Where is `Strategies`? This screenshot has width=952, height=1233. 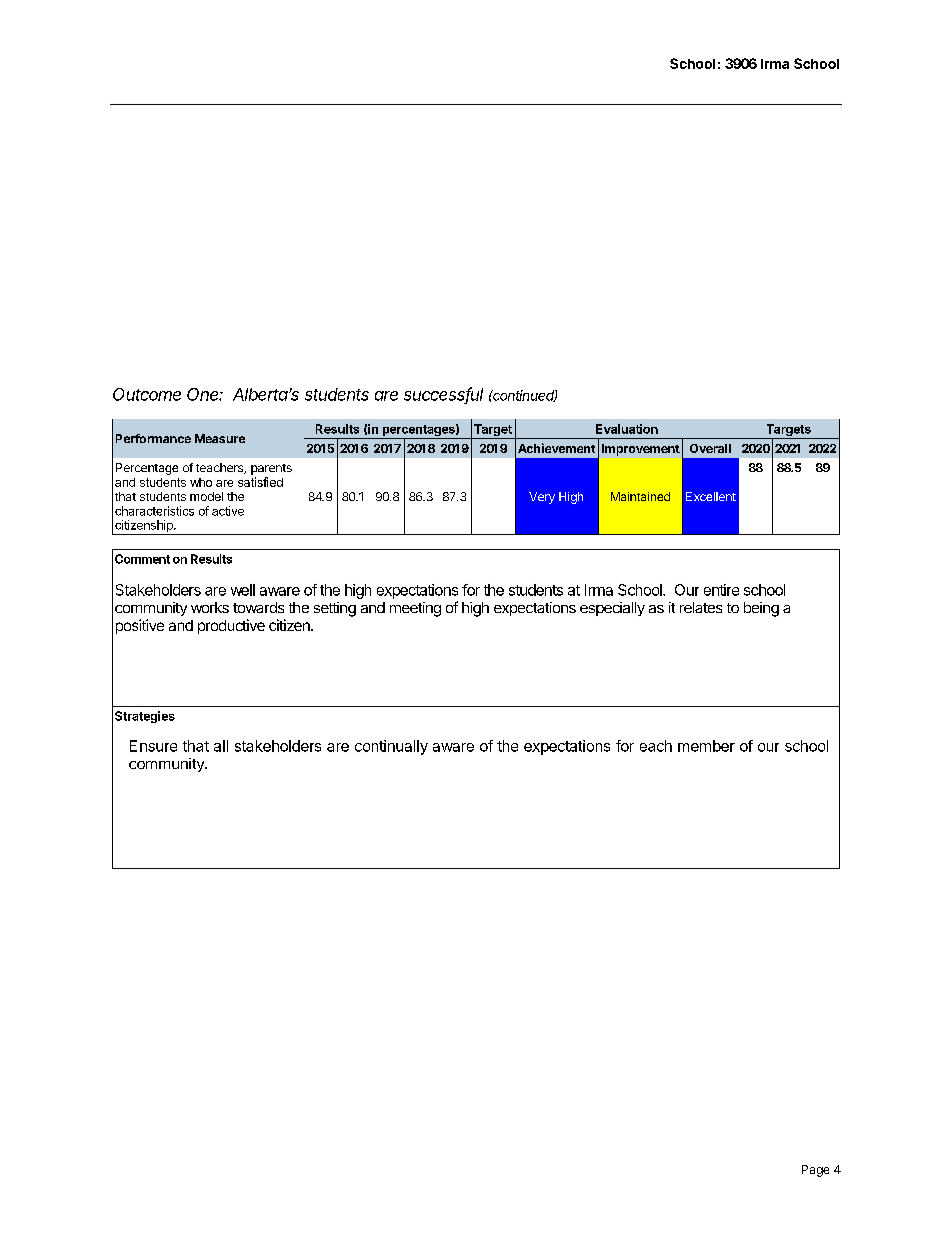 Strategies is located at coordinates (145, 717).
